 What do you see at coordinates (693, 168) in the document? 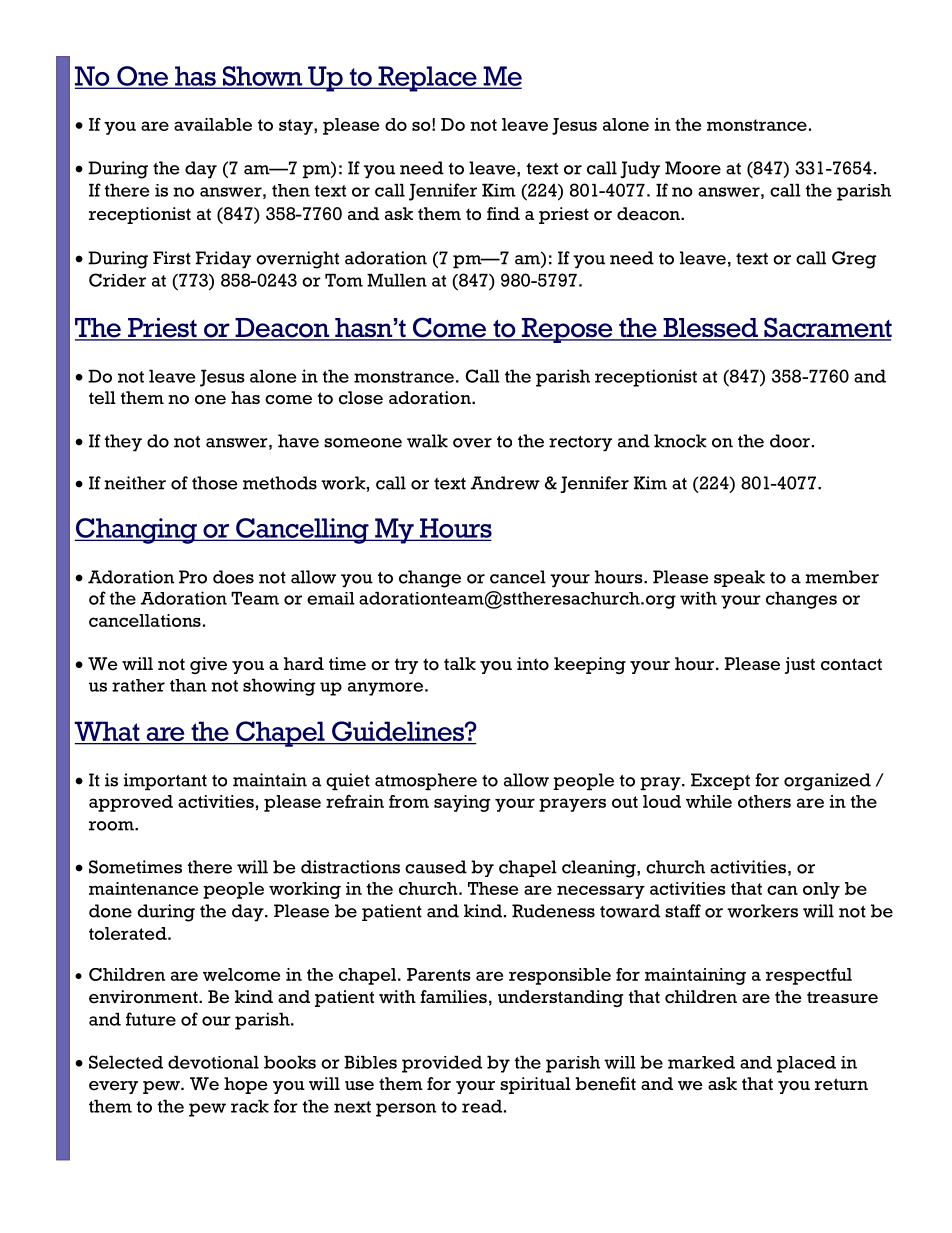
I see `Moore` at bounding box center [693, 168].
